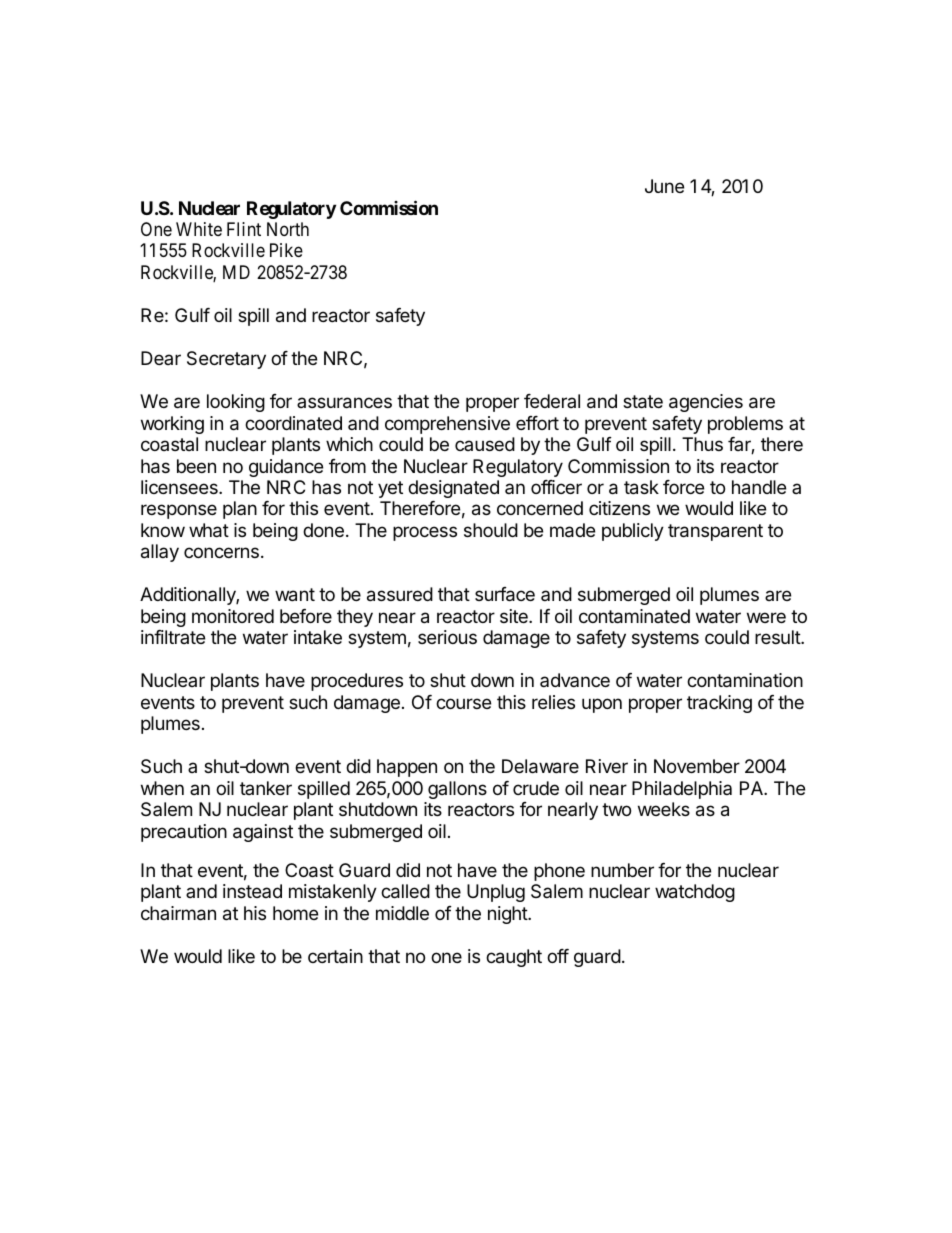 The height and width of the image is (1233, 952). I want to click on Flint, so click(244, 229).
